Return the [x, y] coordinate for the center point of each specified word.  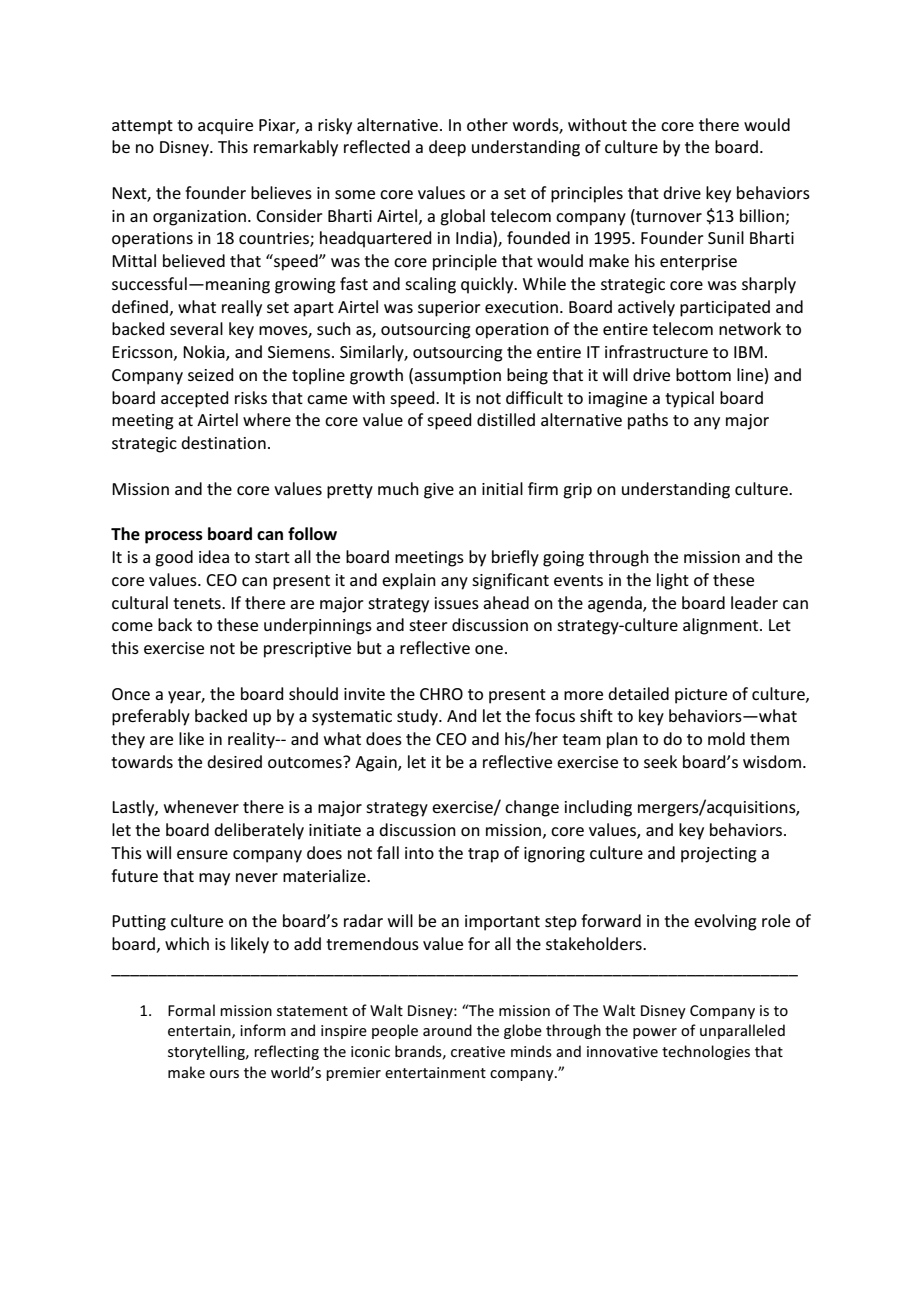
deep [447, 148]
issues [457, 603]
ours [224, 1074]
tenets [198, 603]
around [447, 1030]
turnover [668, 215]
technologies [706, 1052]
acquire [225, 127]
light [673, 581]
